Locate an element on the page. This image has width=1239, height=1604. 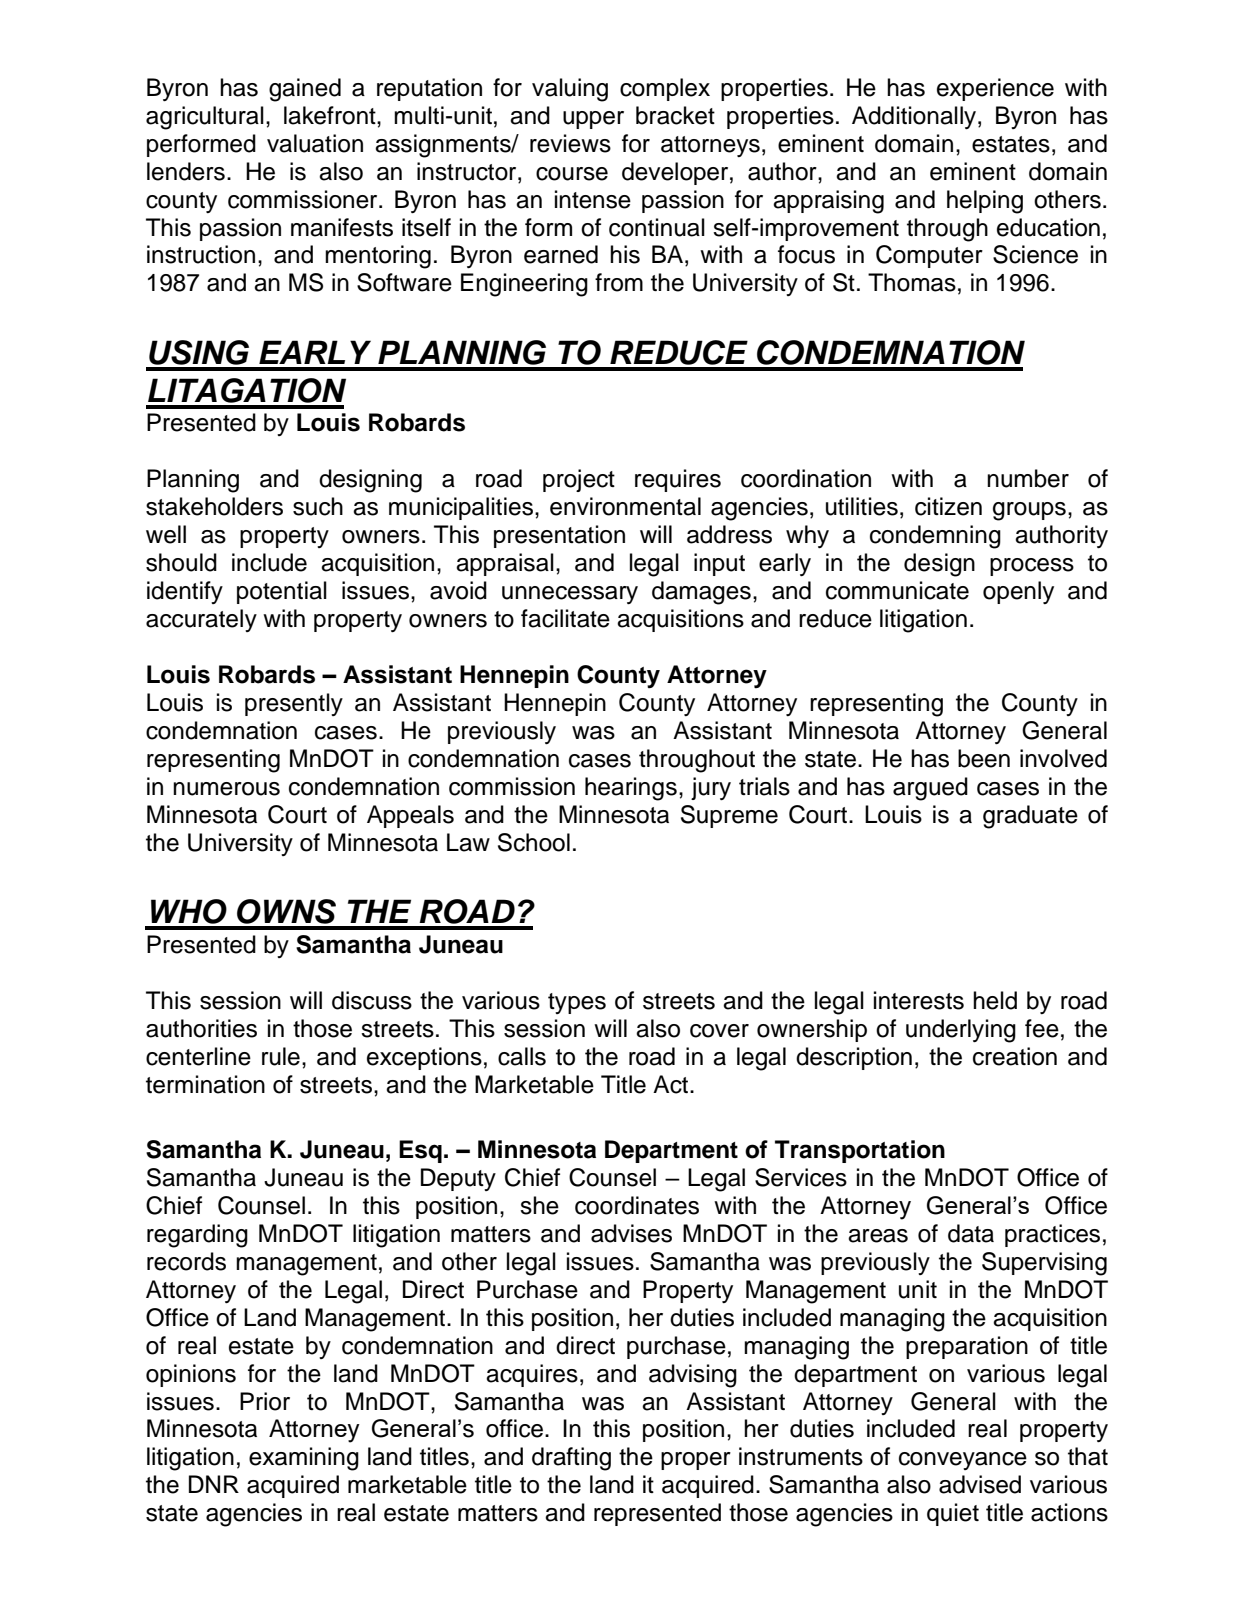
argued is located at coordinates (930, 789).
